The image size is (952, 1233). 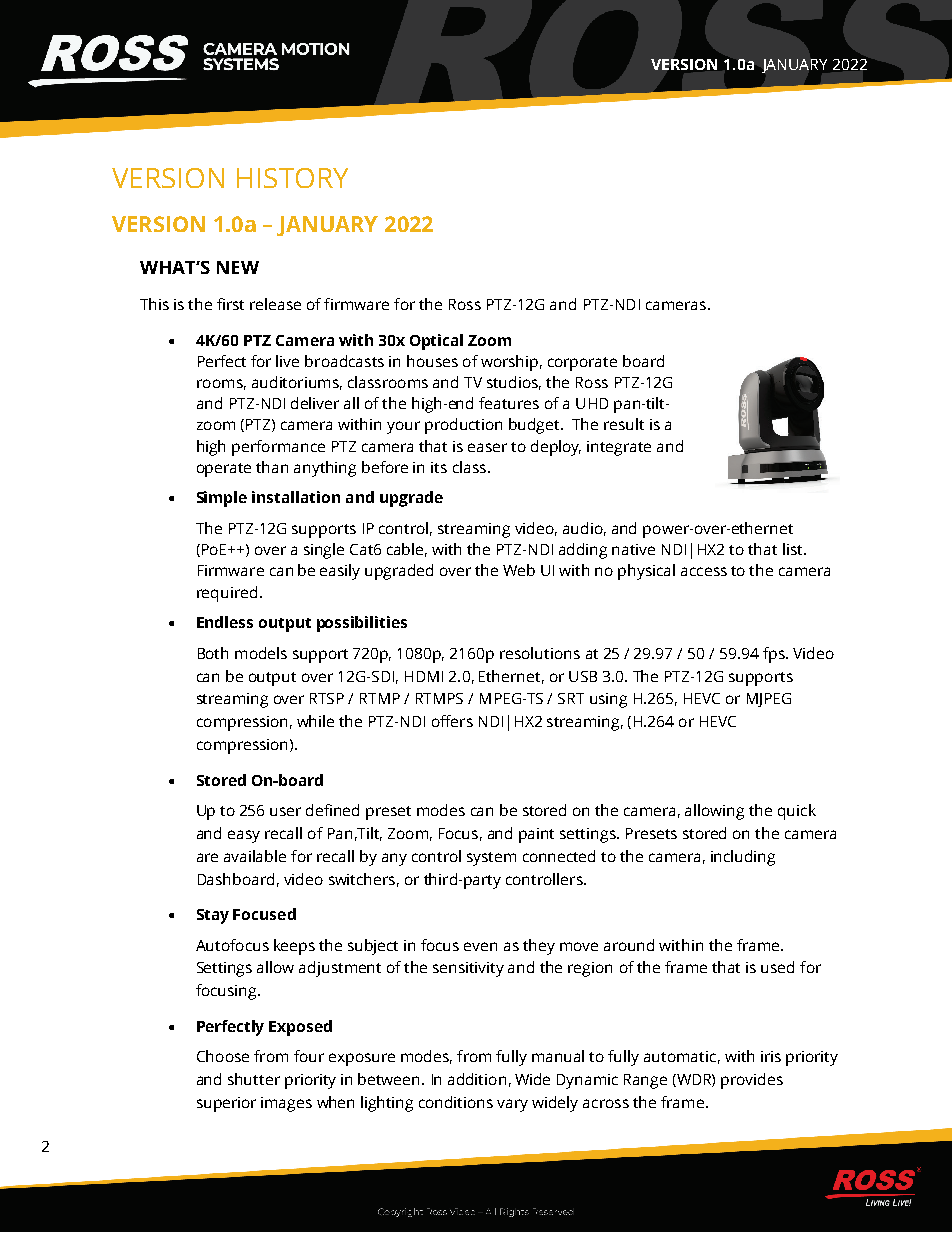 I want to click on list, so click(x=794, y=549).
